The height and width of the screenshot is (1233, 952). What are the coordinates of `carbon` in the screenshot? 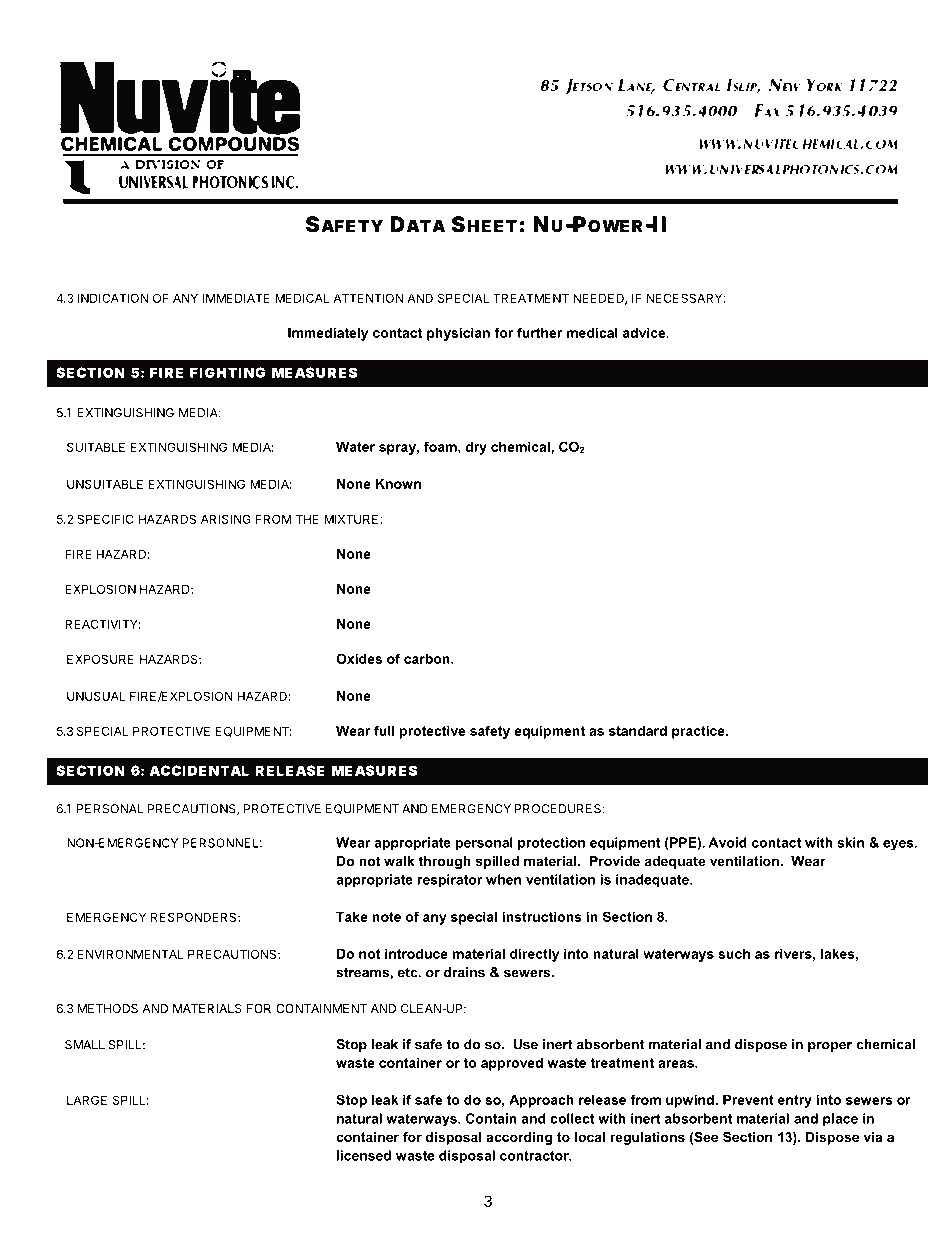 It's located at (428, 658).
